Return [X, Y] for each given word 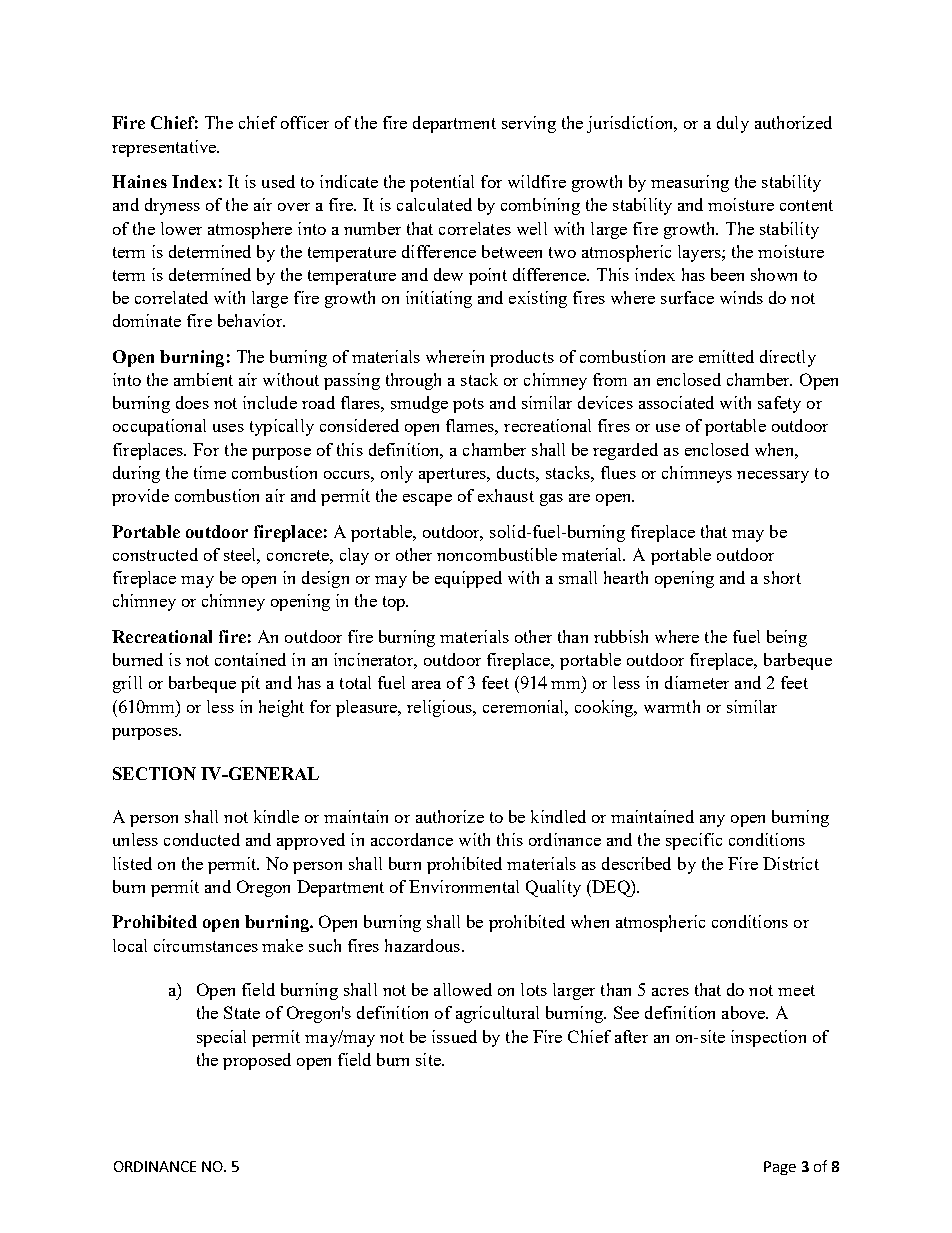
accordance [412, 839]
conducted [202, 839]
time [210, 472]
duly [733, 124]
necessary [773, 477]
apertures [453, 475]
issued [454, 1036]
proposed [257, 1061]
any [712, 821]
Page [780, 1168]
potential [442, 183]
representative [165, 148]
